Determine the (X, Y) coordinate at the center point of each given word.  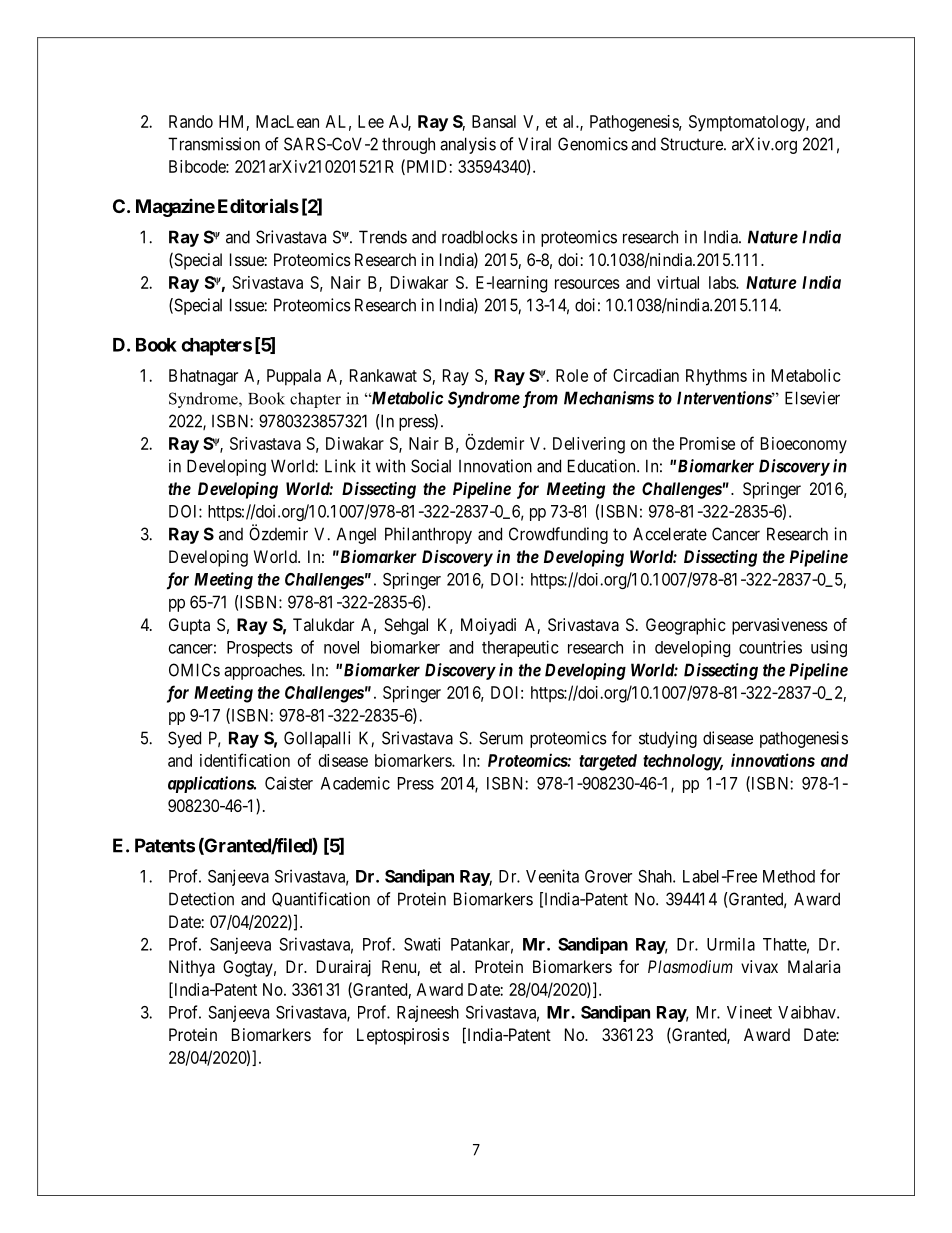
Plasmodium (690, 966)
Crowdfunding (558, 535)
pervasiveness (780, 626)
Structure (693, 144)
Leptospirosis (403, 1036)
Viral (534, 144)
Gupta (189, 626)
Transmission (214, 144)
